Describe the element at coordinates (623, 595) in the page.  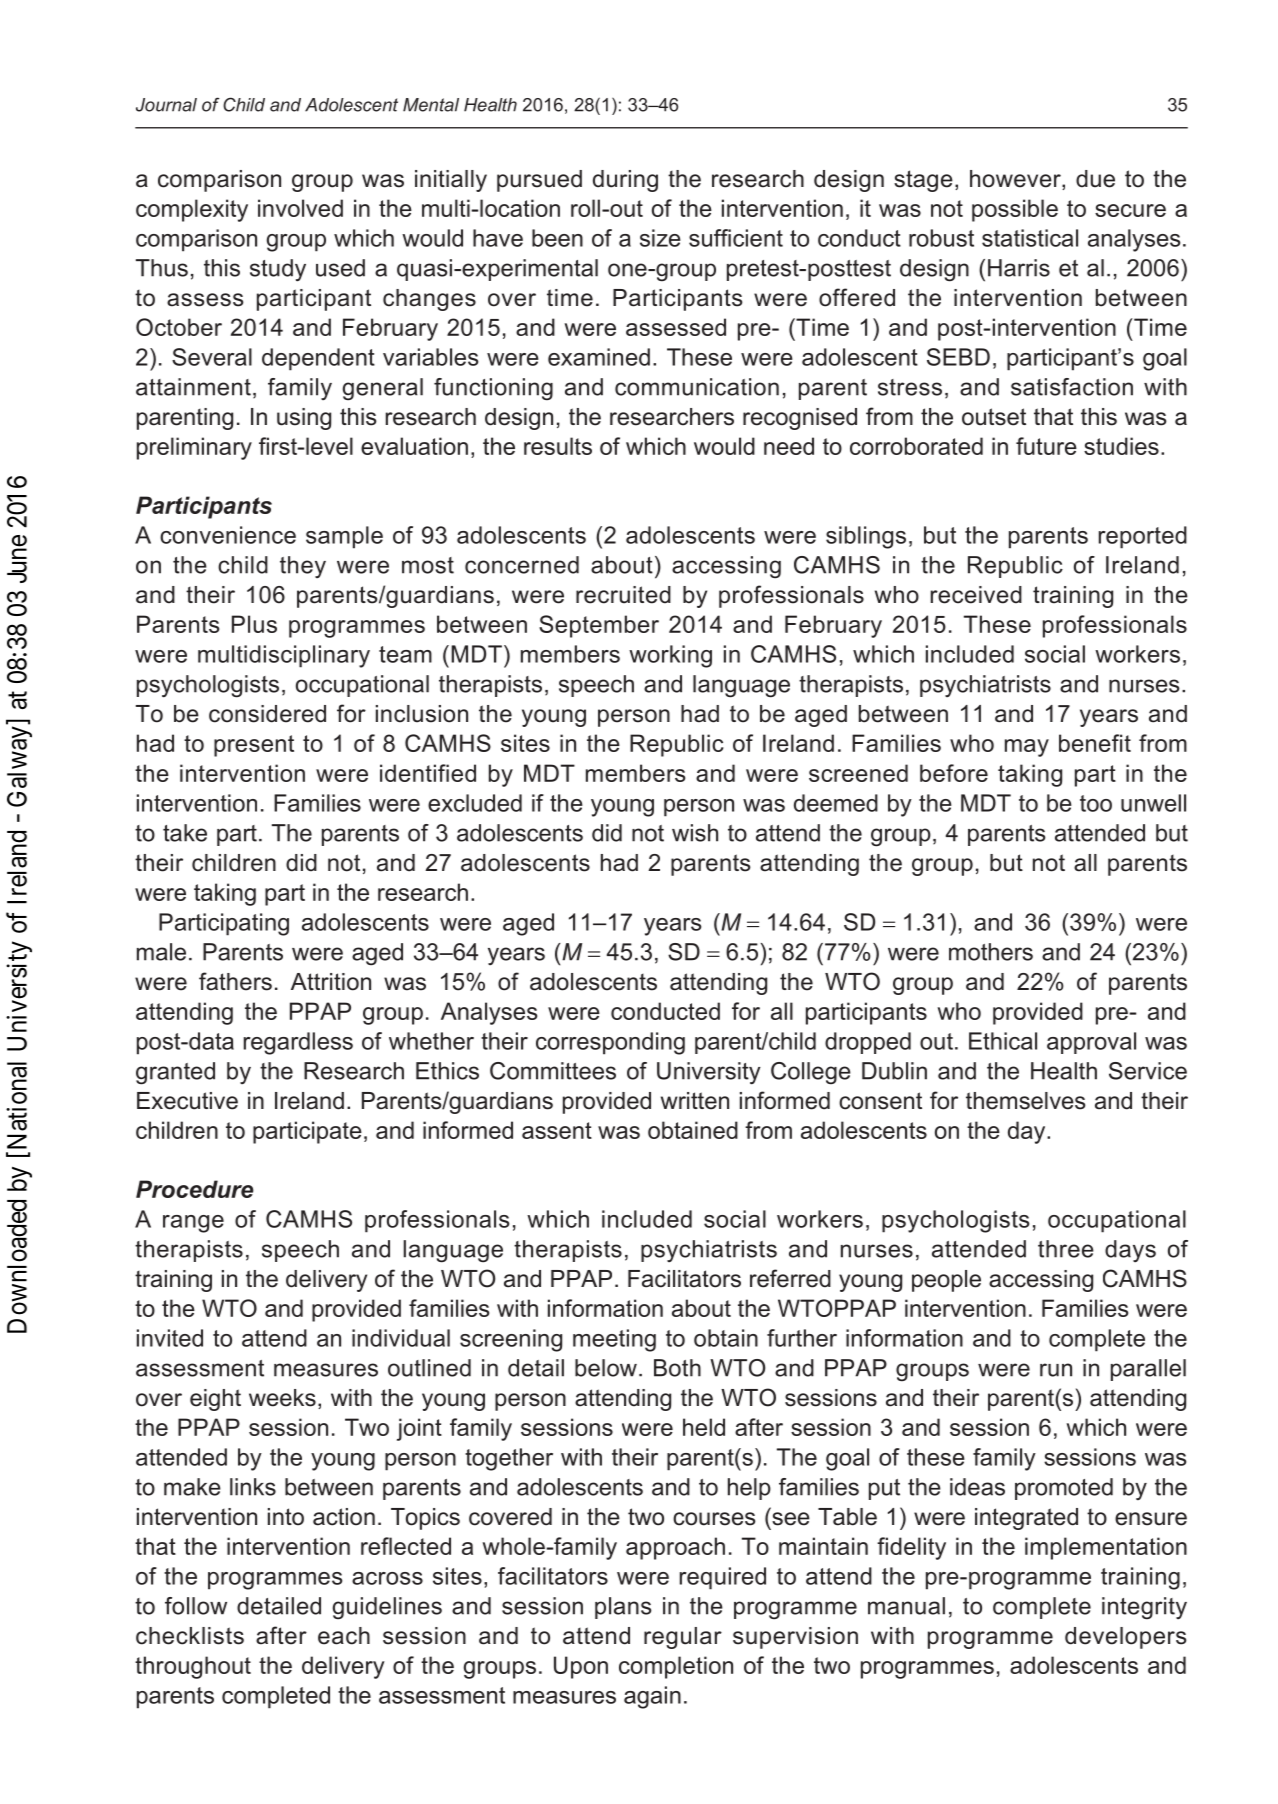
I see `recruited` at that location.
